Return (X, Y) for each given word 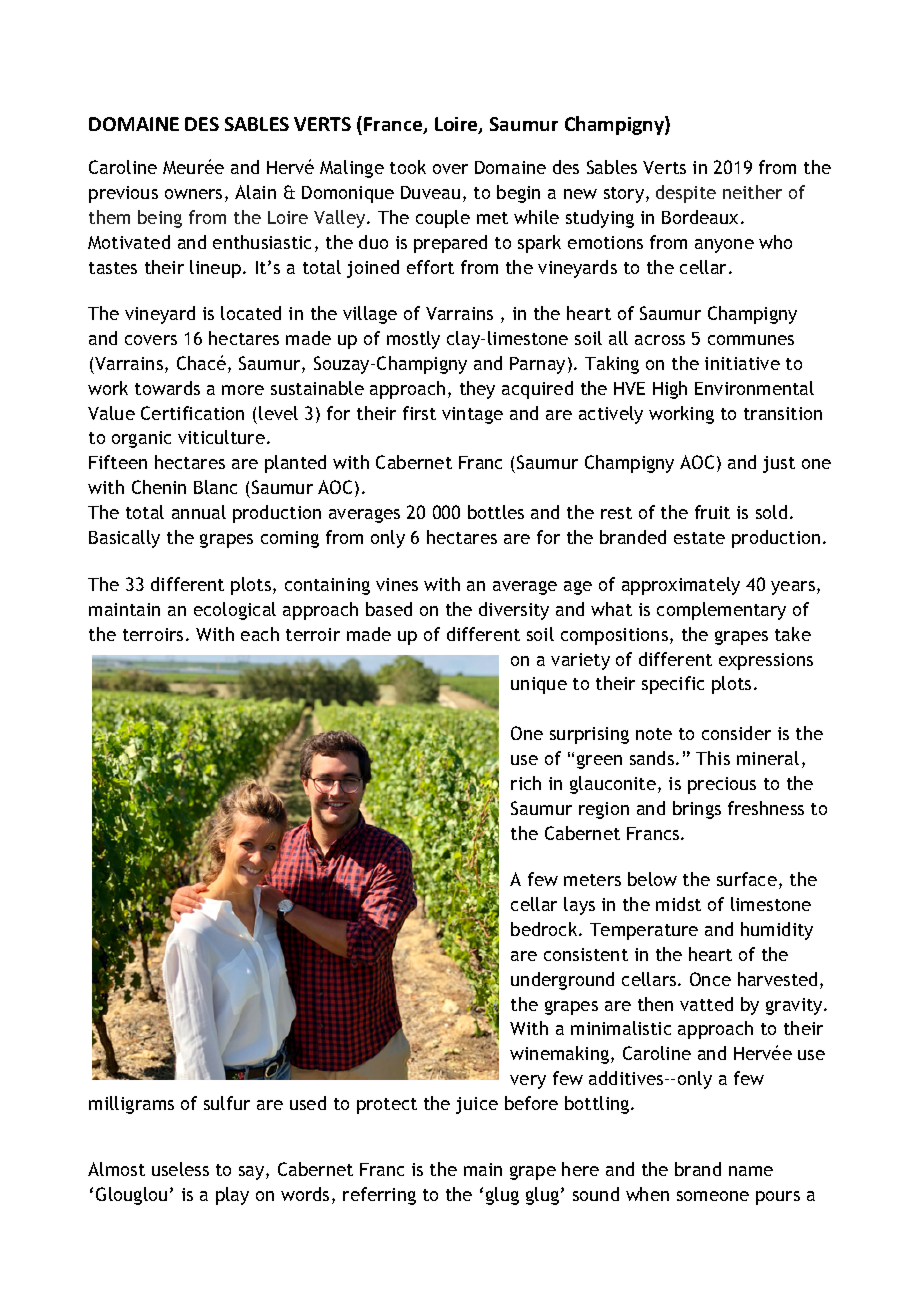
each (260, 634)
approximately (681, 586)
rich (526, 783)
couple (443, 219)
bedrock (545, 929)
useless (180, 1169)
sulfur (227, 1103)
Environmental (754, 388)
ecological (235, 611)
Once (710, 979)
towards (167, 388)
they (477, 390)
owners (193, 194)
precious (722, 785)
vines (397, 584)
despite (686, 194)
